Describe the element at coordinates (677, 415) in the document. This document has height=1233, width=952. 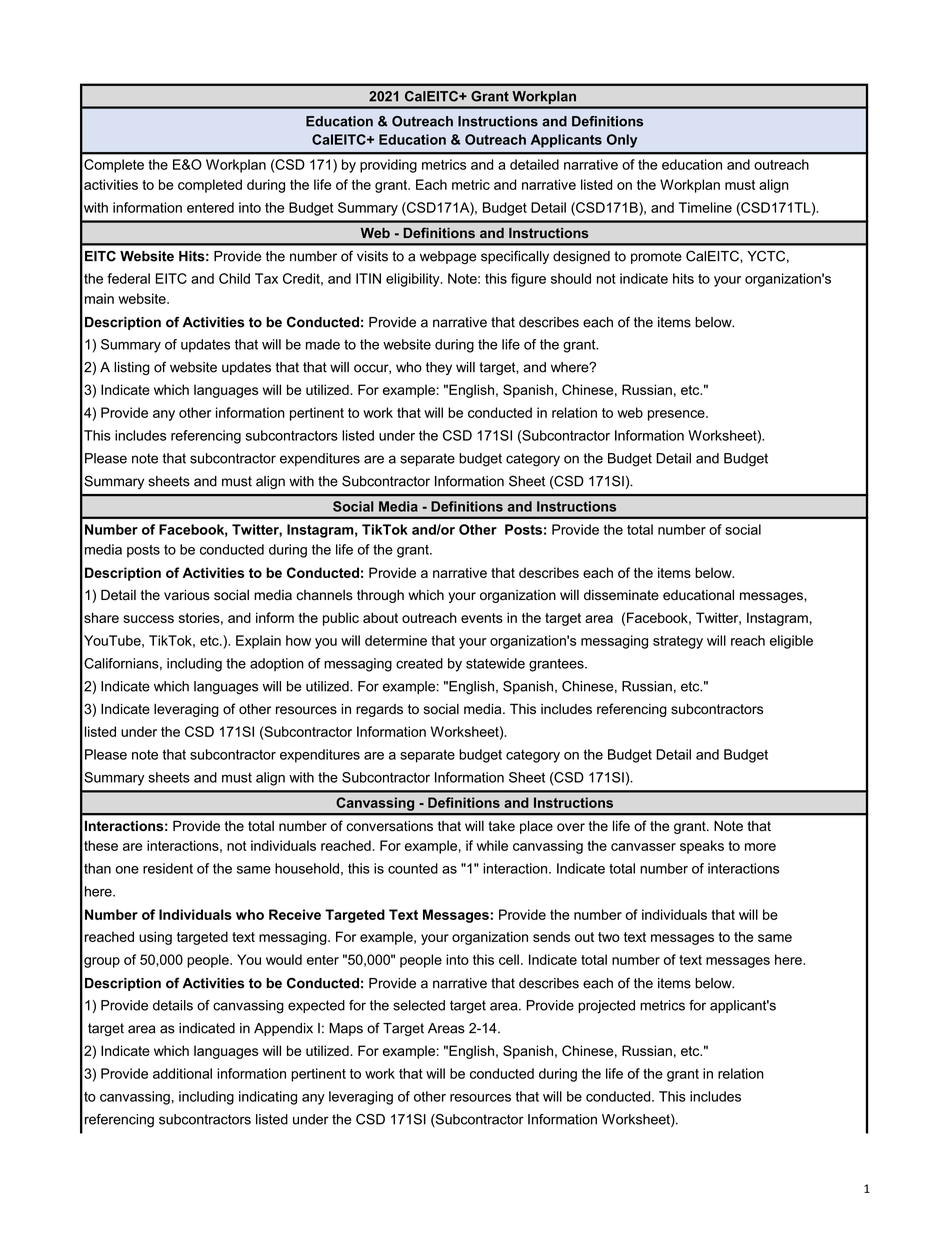
I see `presence` at that location.
